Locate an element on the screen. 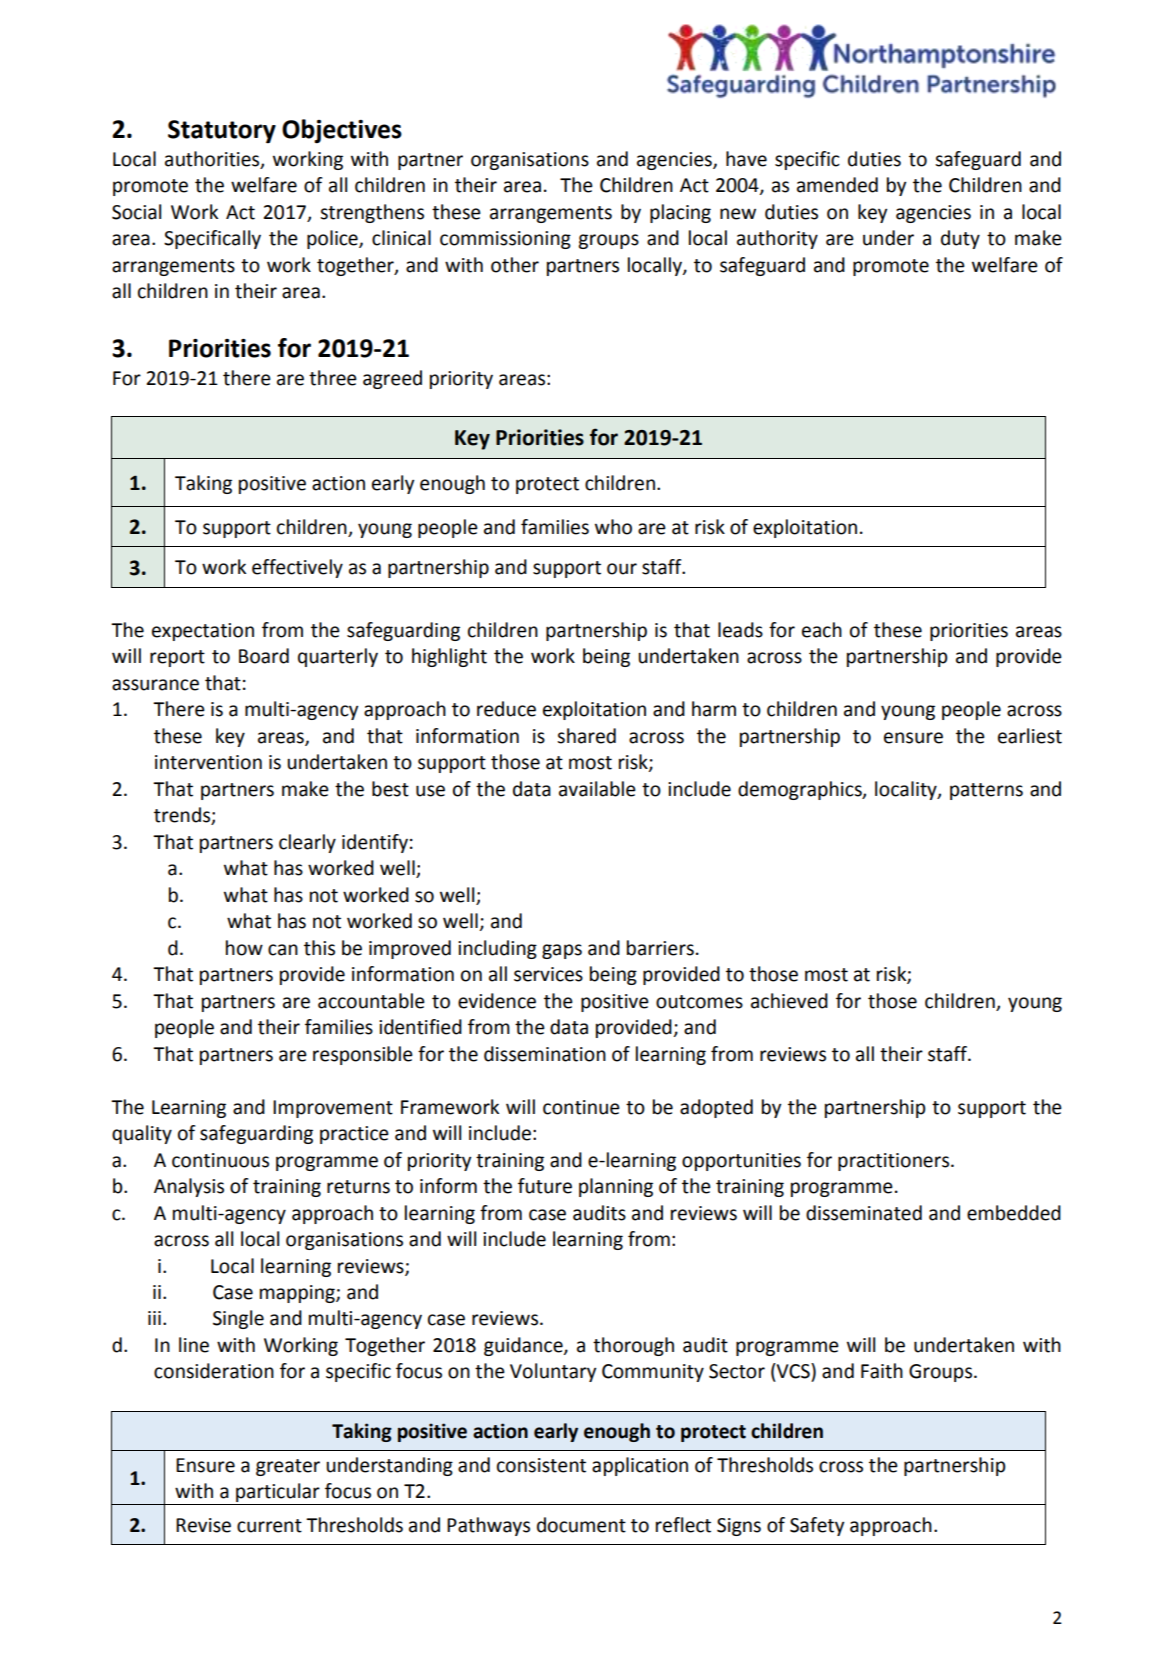 This screenshot has width=1174, height=1660. Improvement is located at coordinates (333, 1109).
